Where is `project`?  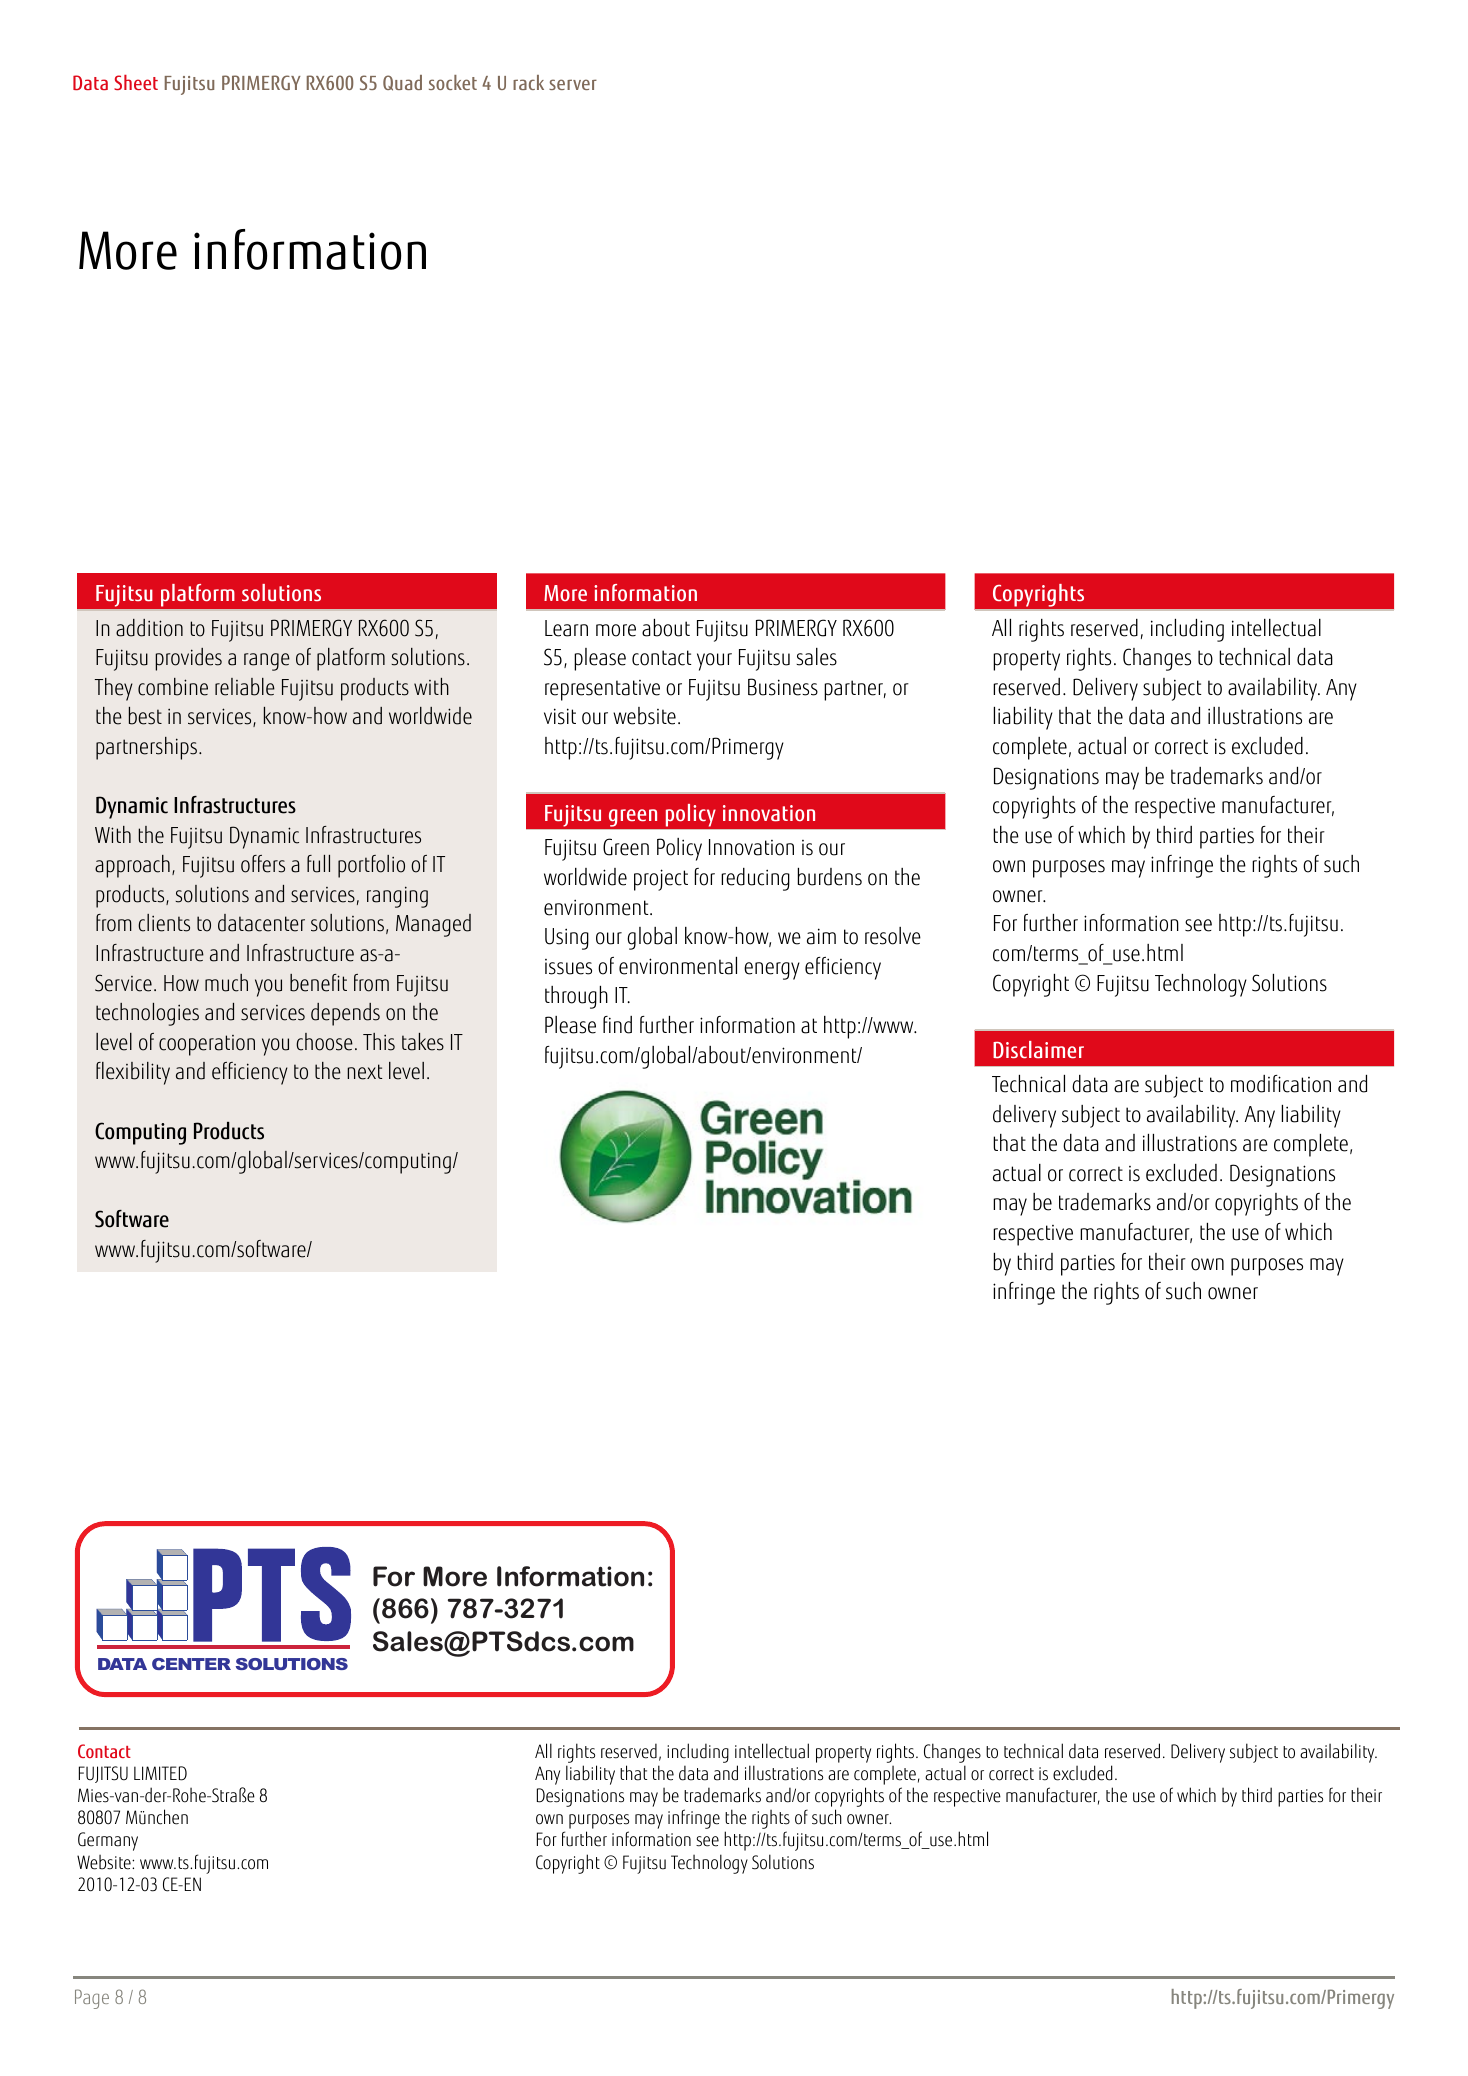 project is located at coordinates (661, 880).
